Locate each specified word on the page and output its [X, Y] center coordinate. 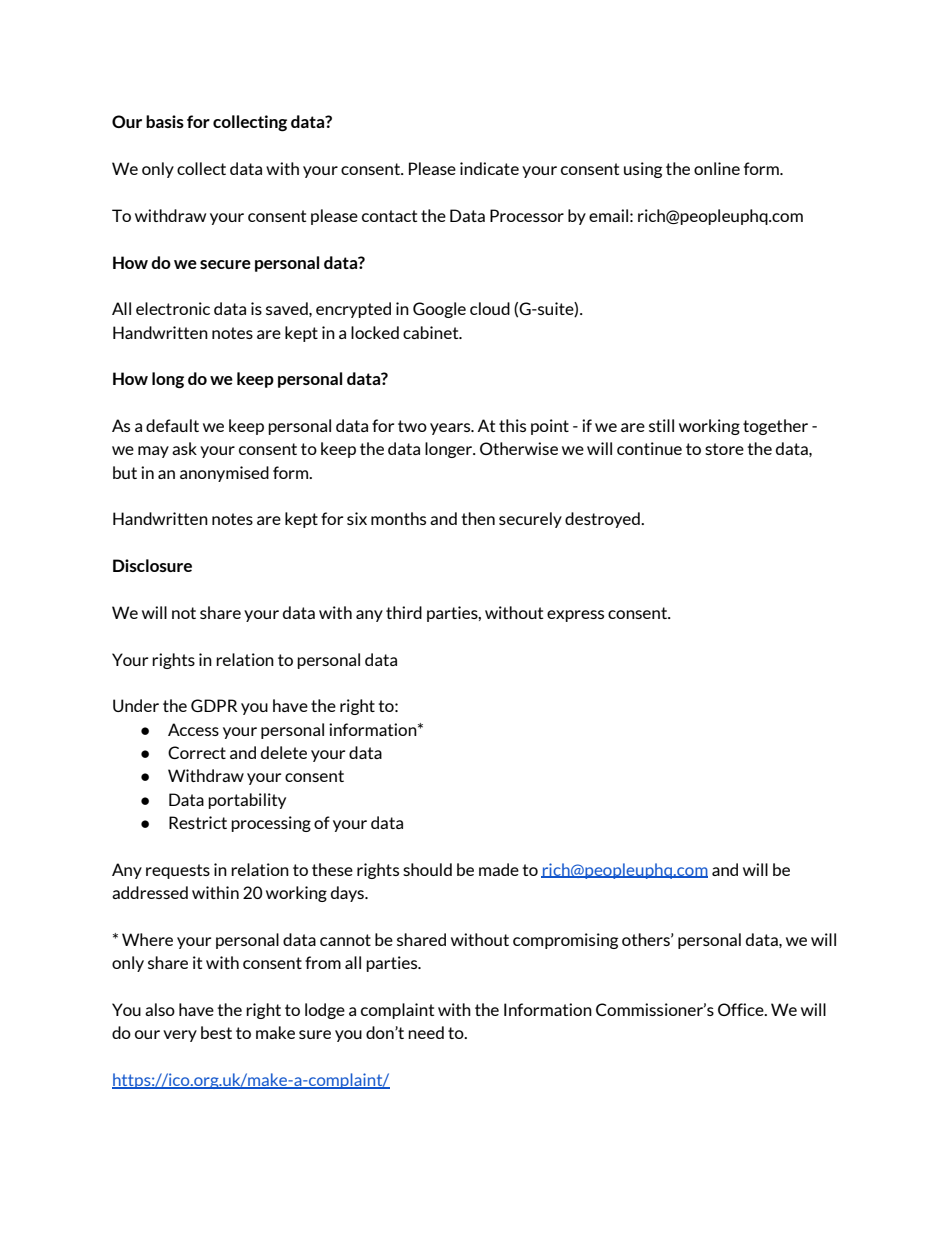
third [404, 612]
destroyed [603, 520]
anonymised [224, 474]
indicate [489, 168]
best [216, 1032]
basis [165, 121]
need [426, 1032]
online [717, 168]
